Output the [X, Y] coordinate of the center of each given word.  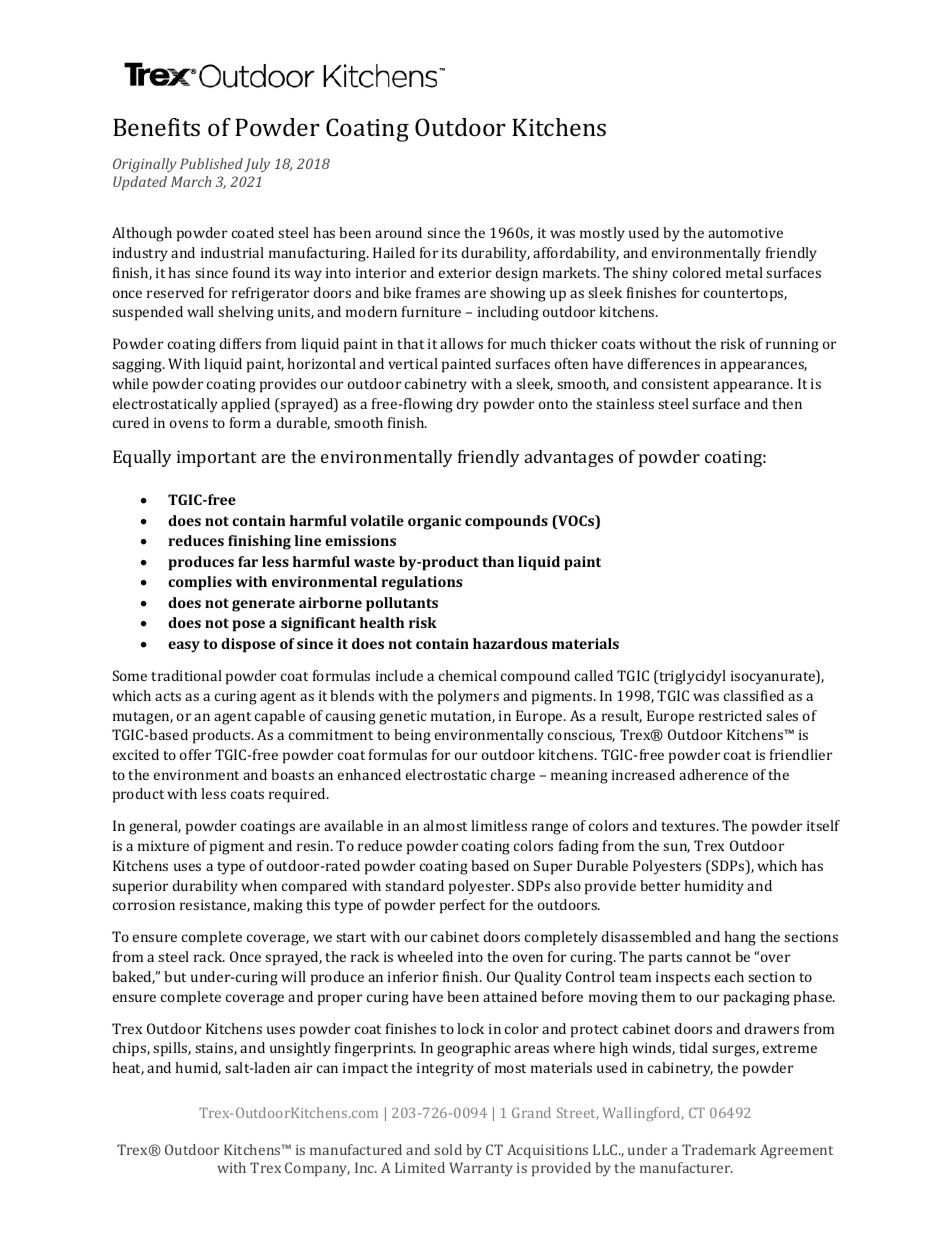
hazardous [510, 643]
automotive [745, 233]
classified [754, 695]
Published [211, 163]
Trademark [719, 1149]
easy [184, 647]
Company [317, 1169]
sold [448, 1149]
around [398, 232]
